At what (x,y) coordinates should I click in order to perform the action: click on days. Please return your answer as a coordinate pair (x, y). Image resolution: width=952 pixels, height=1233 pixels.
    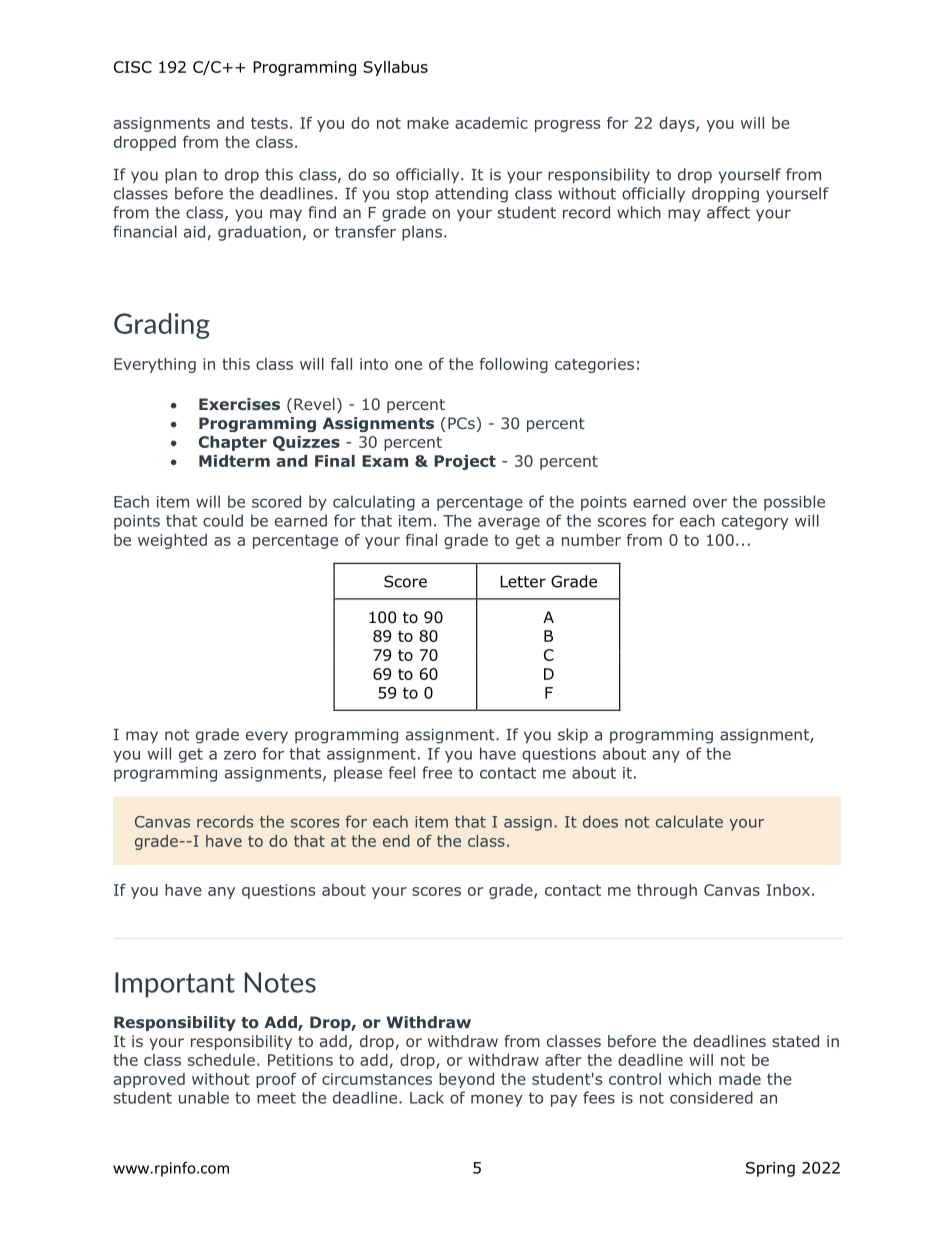
    Looking at the image, I should click on (678, 124).
